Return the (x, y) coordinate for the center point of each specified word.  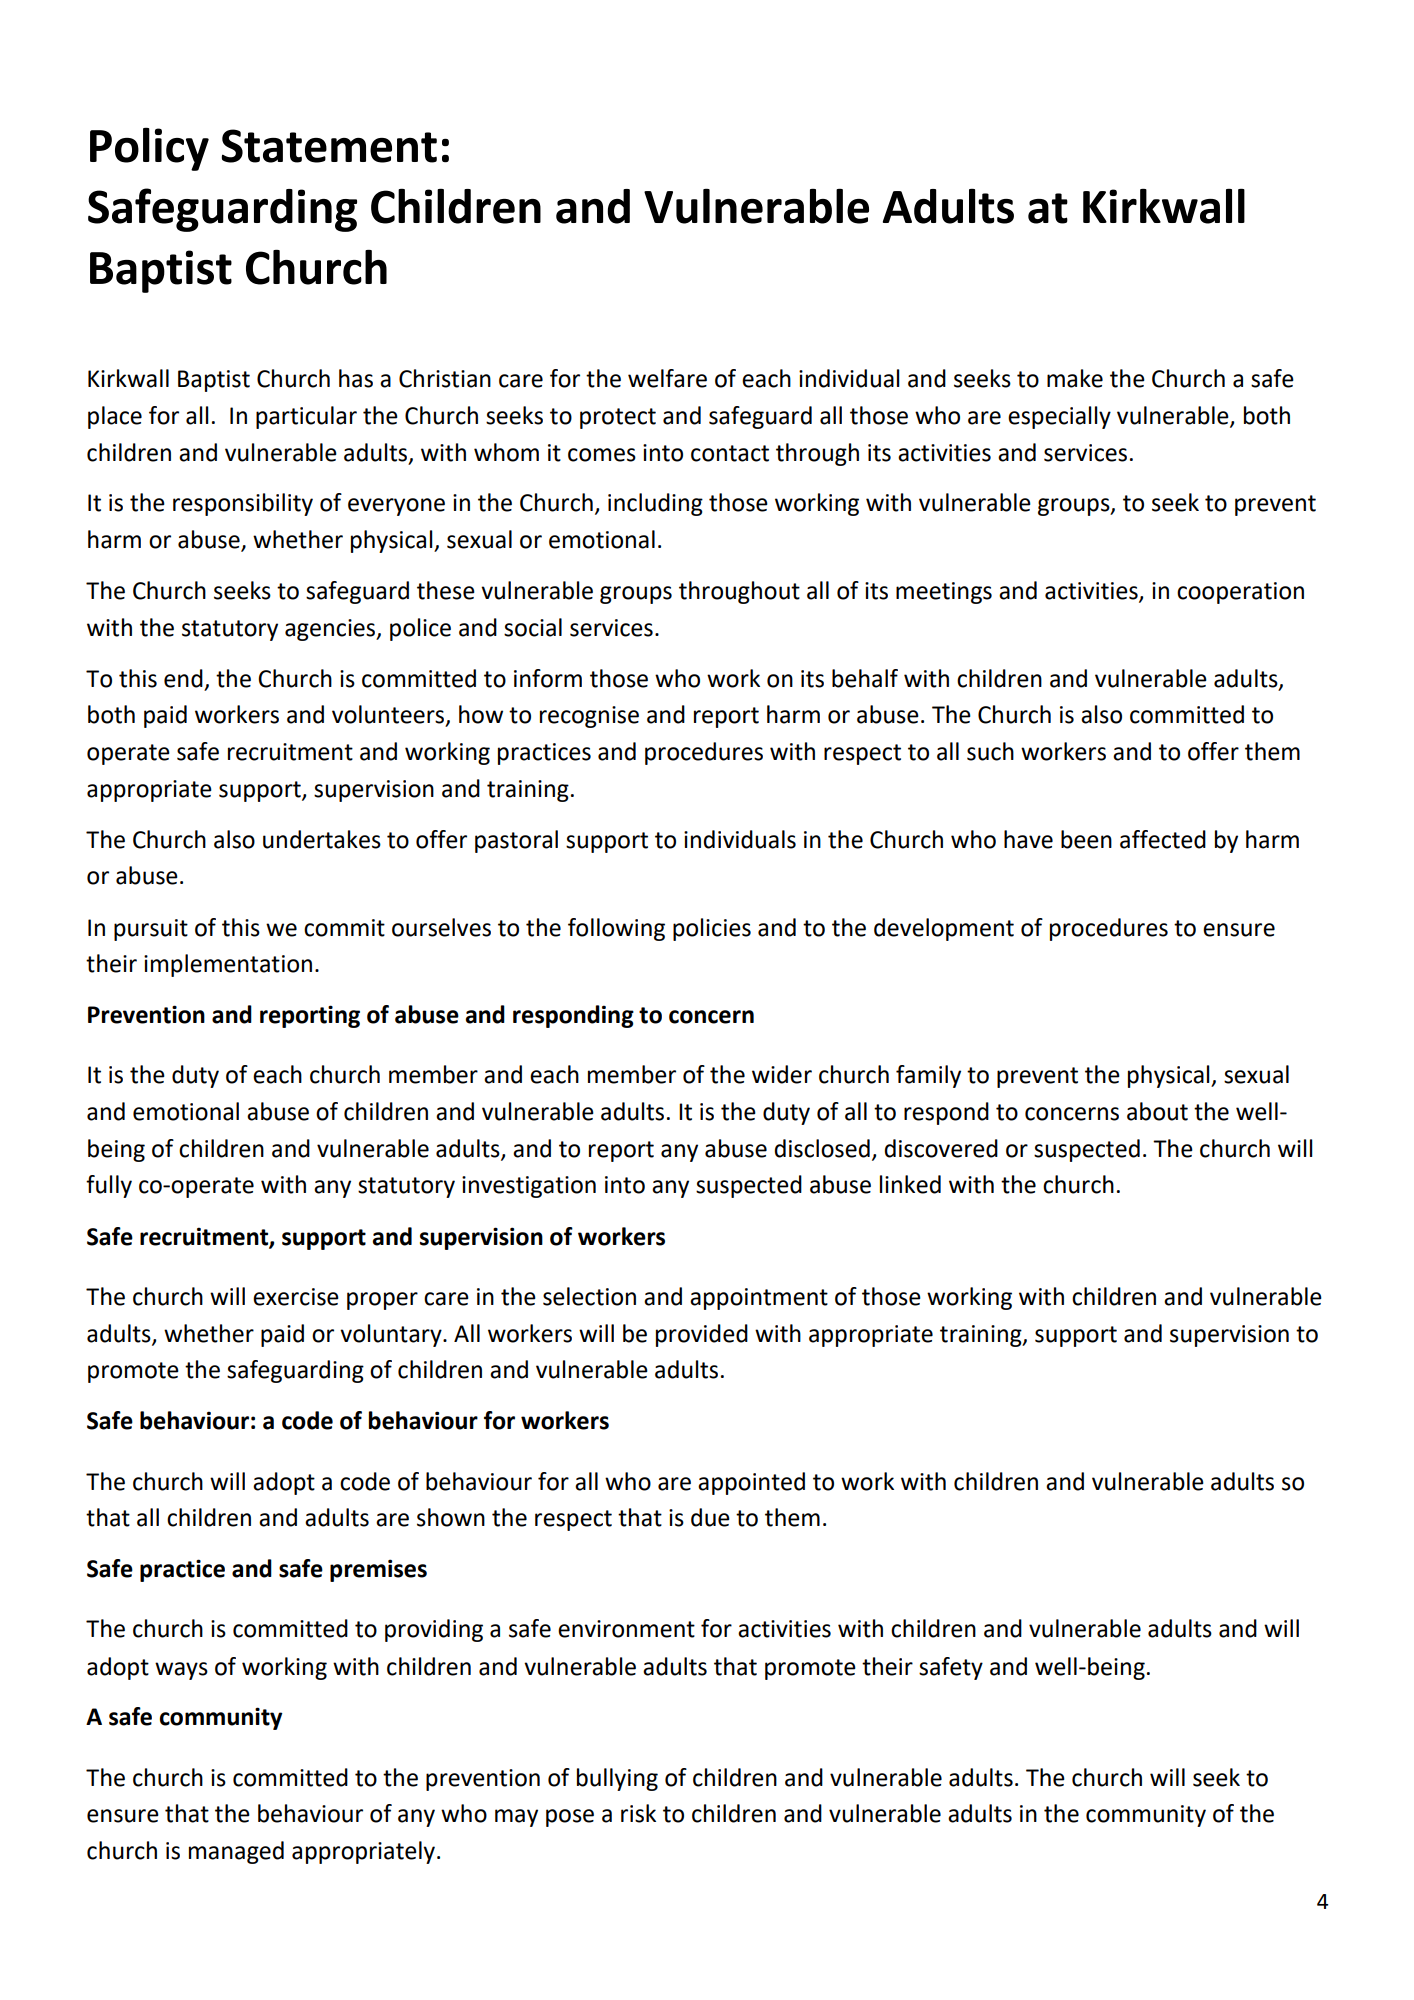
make (1075, 378)
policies (712, 929)
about (1157, 1111)
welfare (667, 378)
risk (638, 1813)
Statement (329, 146)
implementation (228, 965)
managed (236, 1852)
